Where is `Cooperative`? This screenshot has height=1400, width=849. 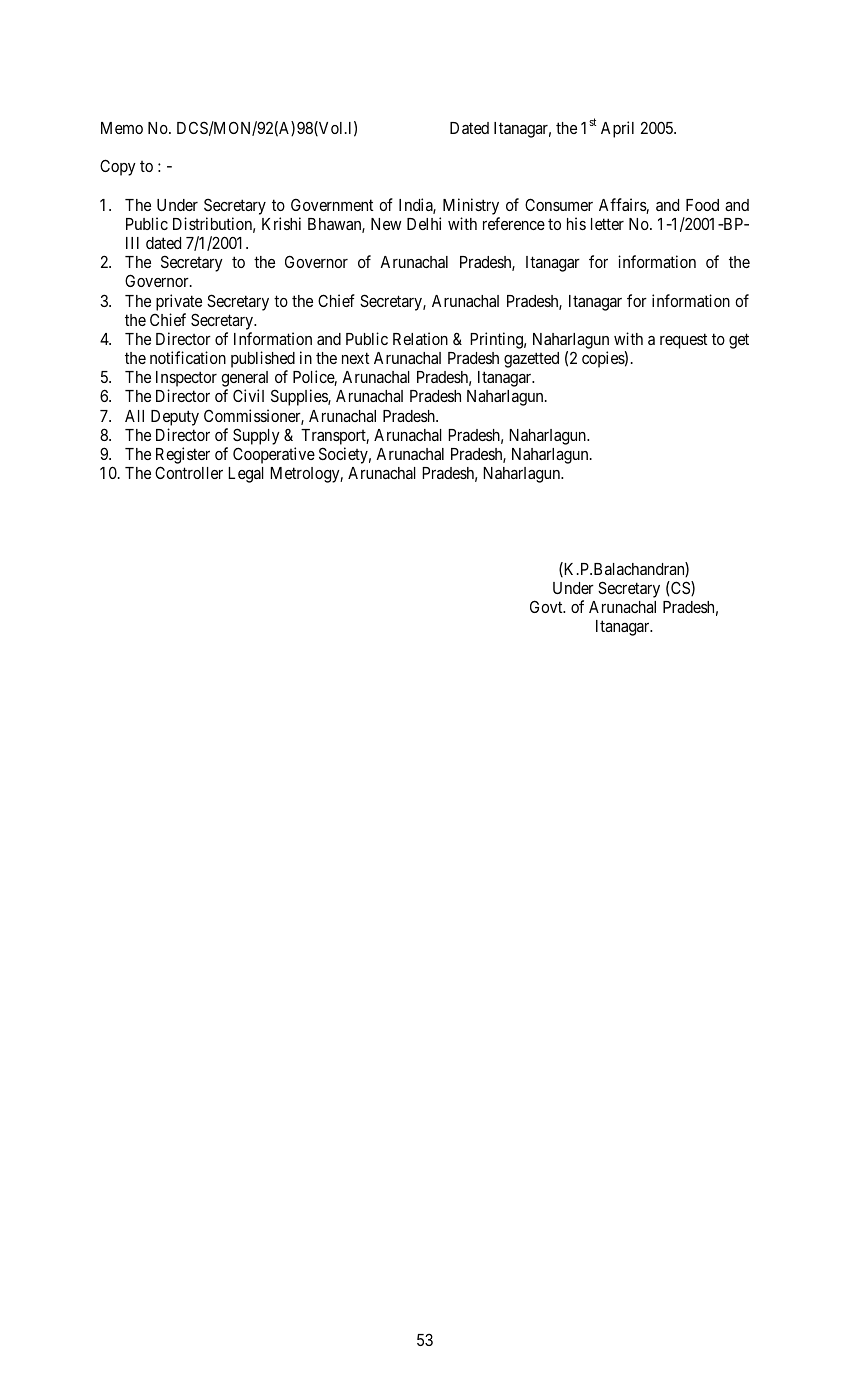
Cooperative is located at coordinates (274, 455).
